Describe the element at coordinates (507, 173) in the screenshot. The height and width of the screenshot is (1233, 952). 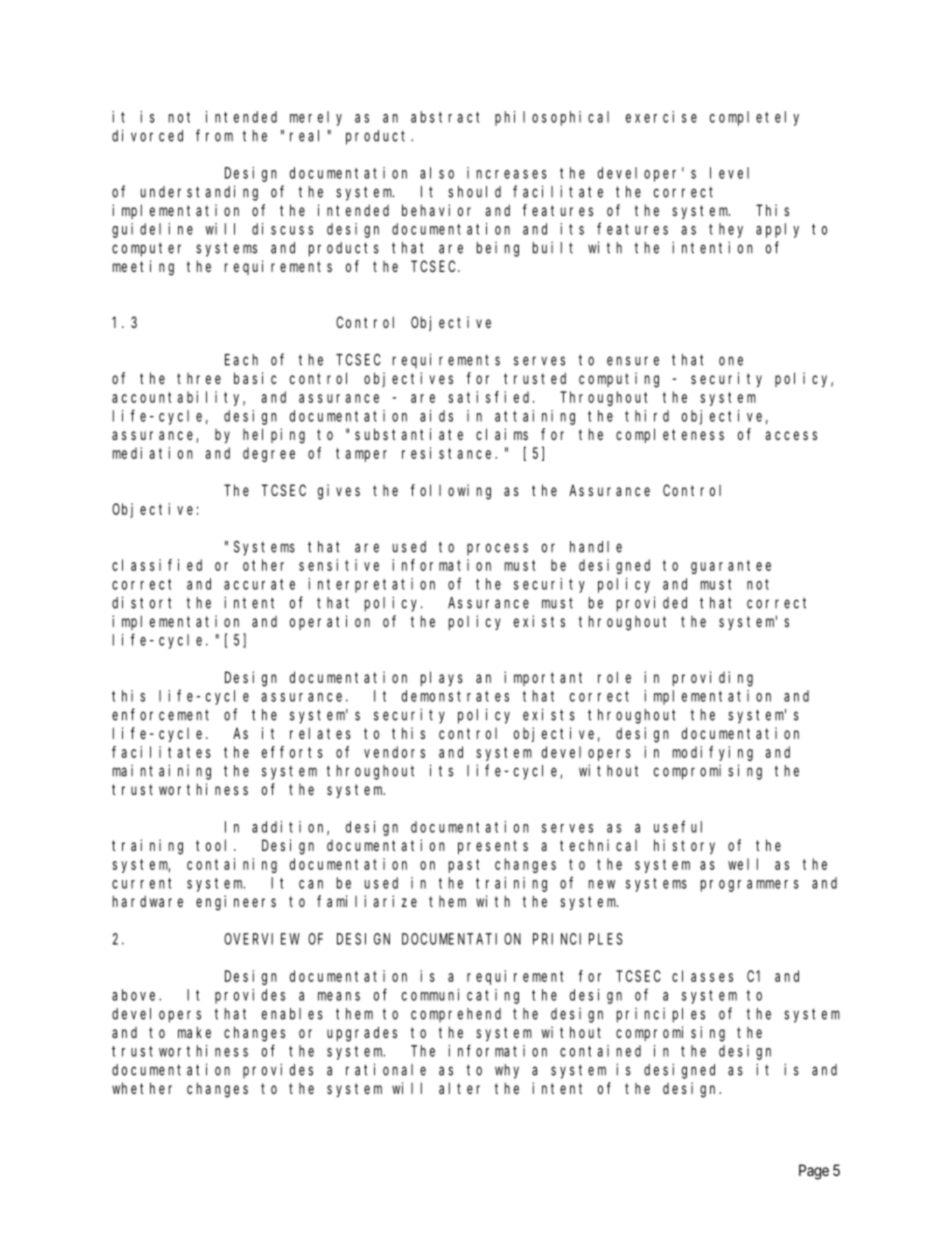
I see `increases` at that location.
